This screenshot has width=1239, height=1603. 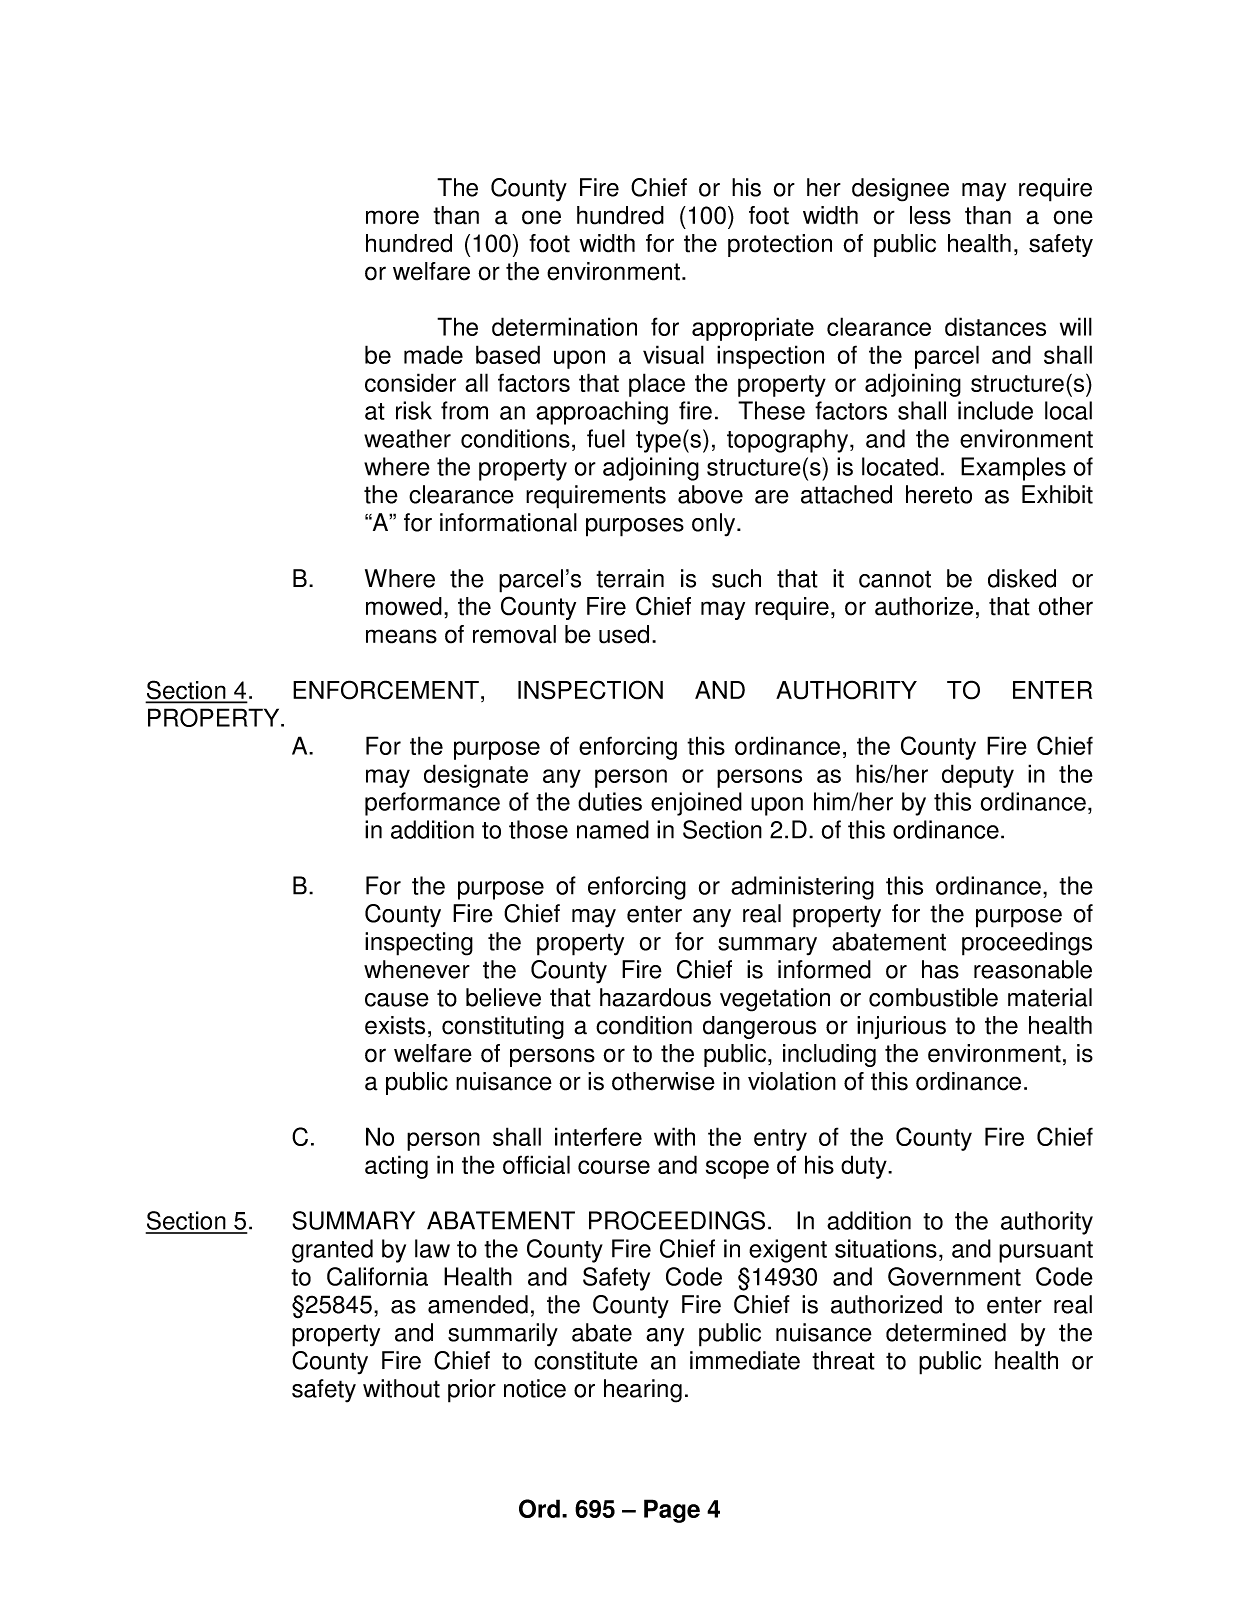 What do you see at coordinates (404, 606) in the screenshot?
I see `mowed` at bounding box center [404, 606].
